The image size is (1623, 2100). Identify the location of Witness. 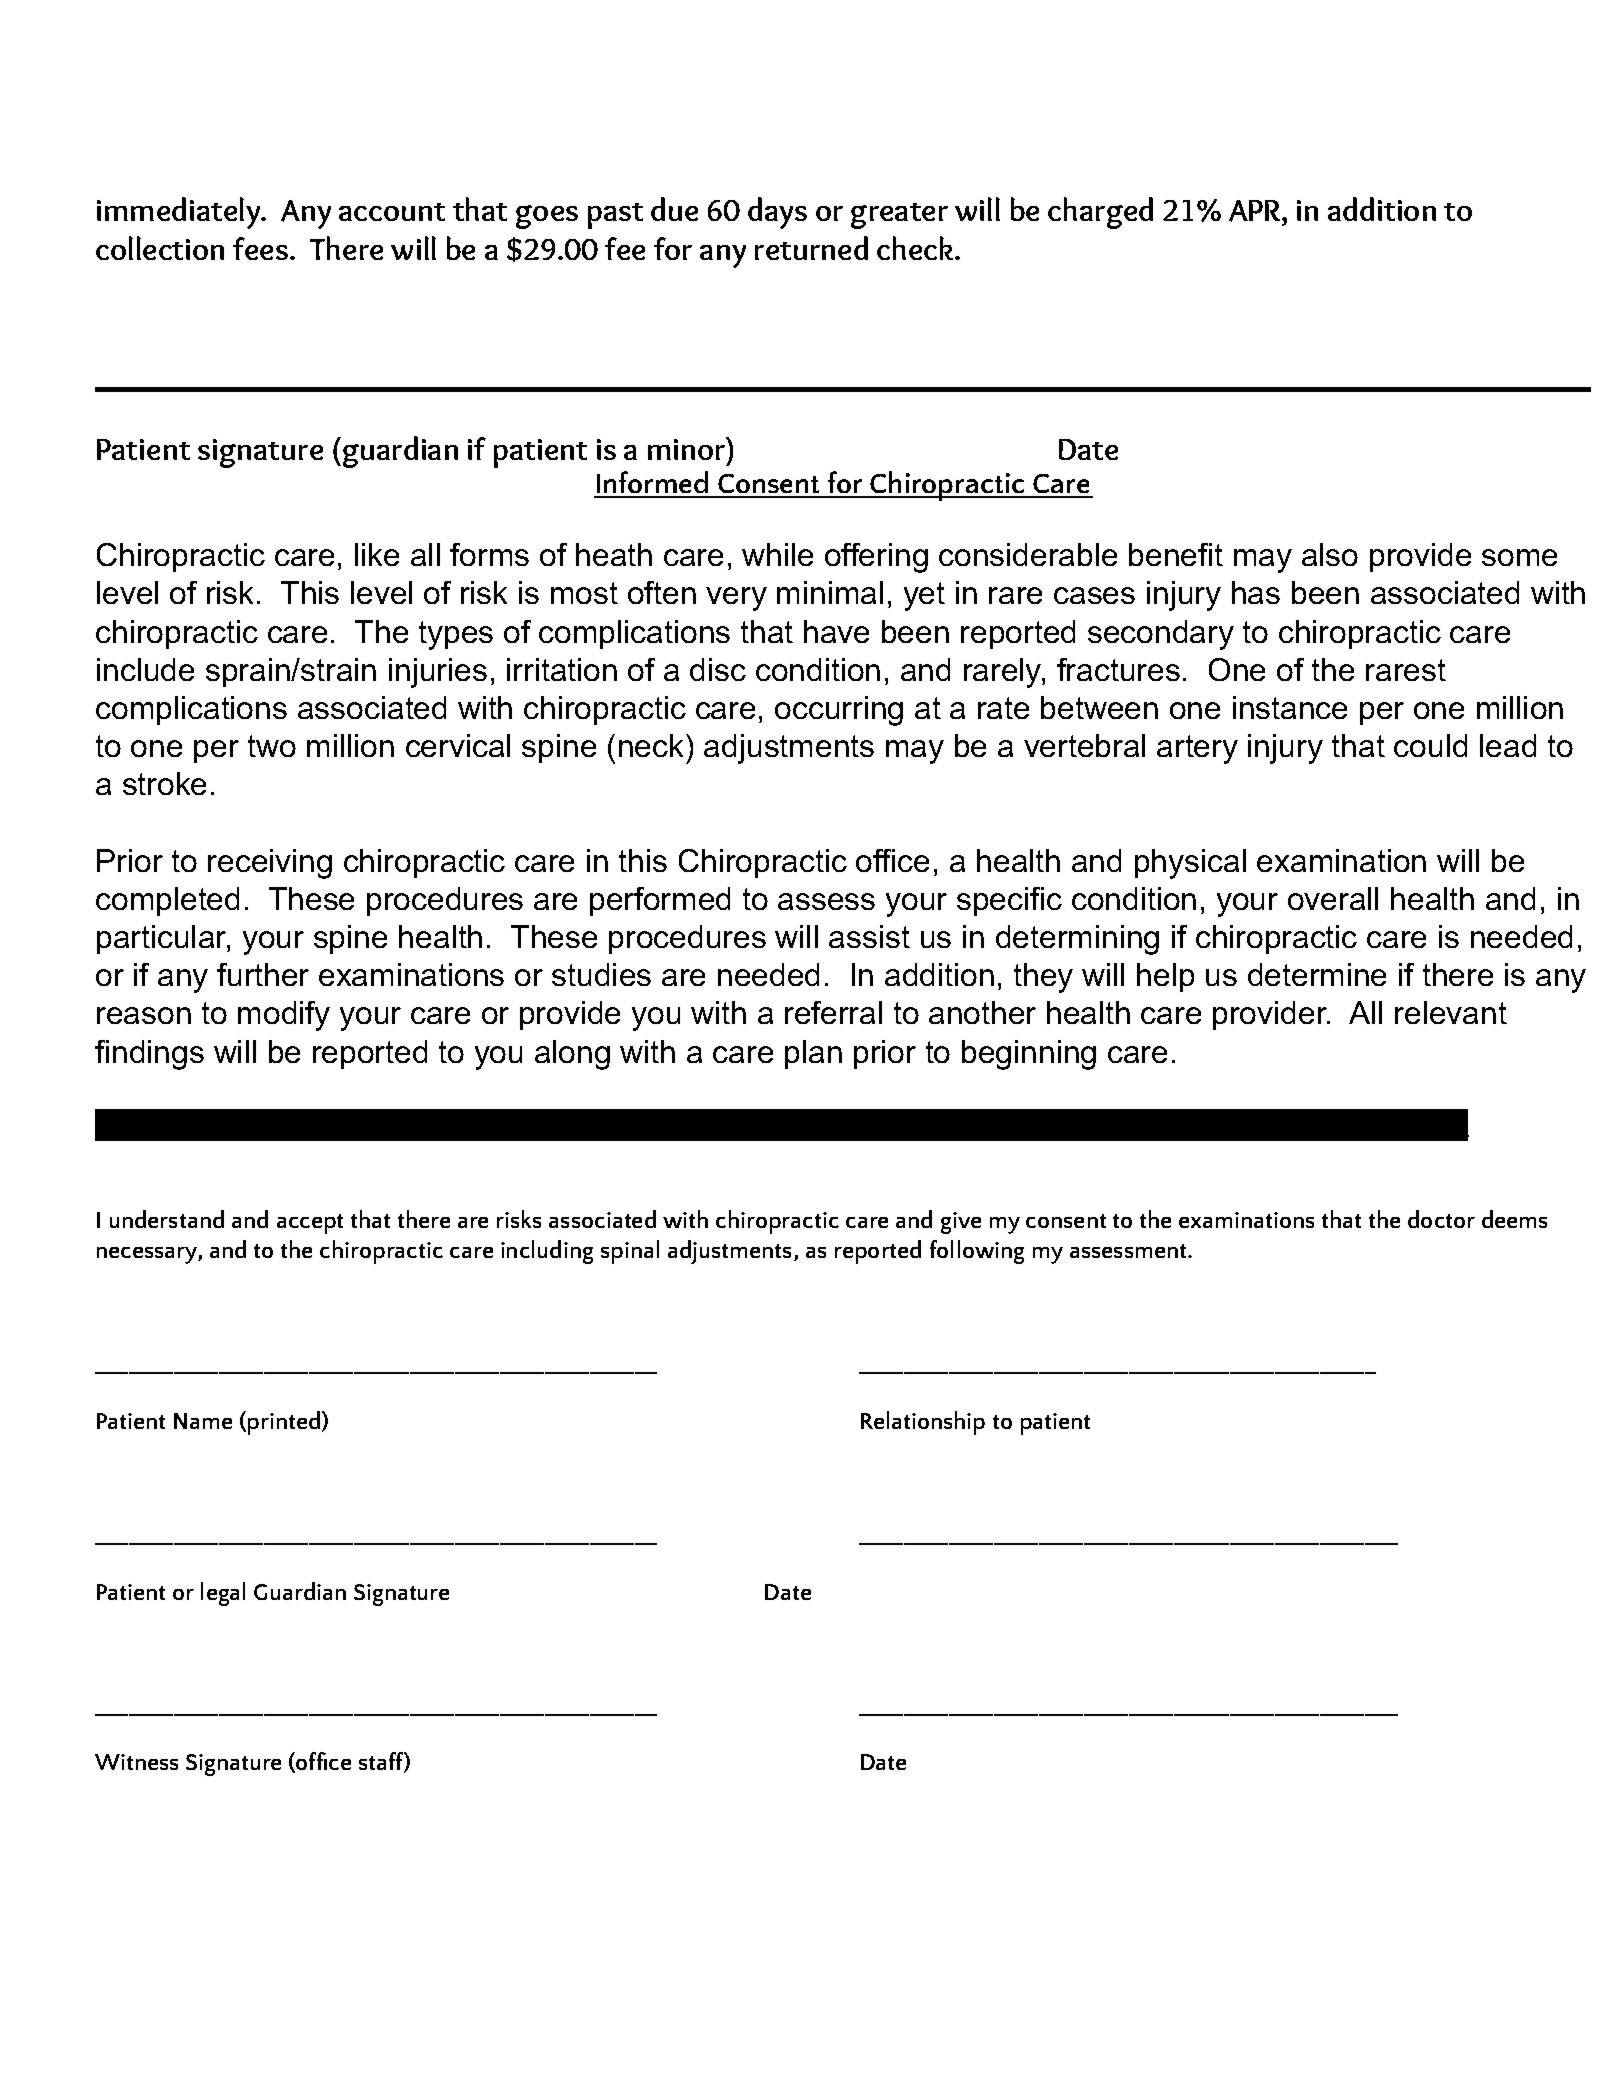
(136, 1762).
